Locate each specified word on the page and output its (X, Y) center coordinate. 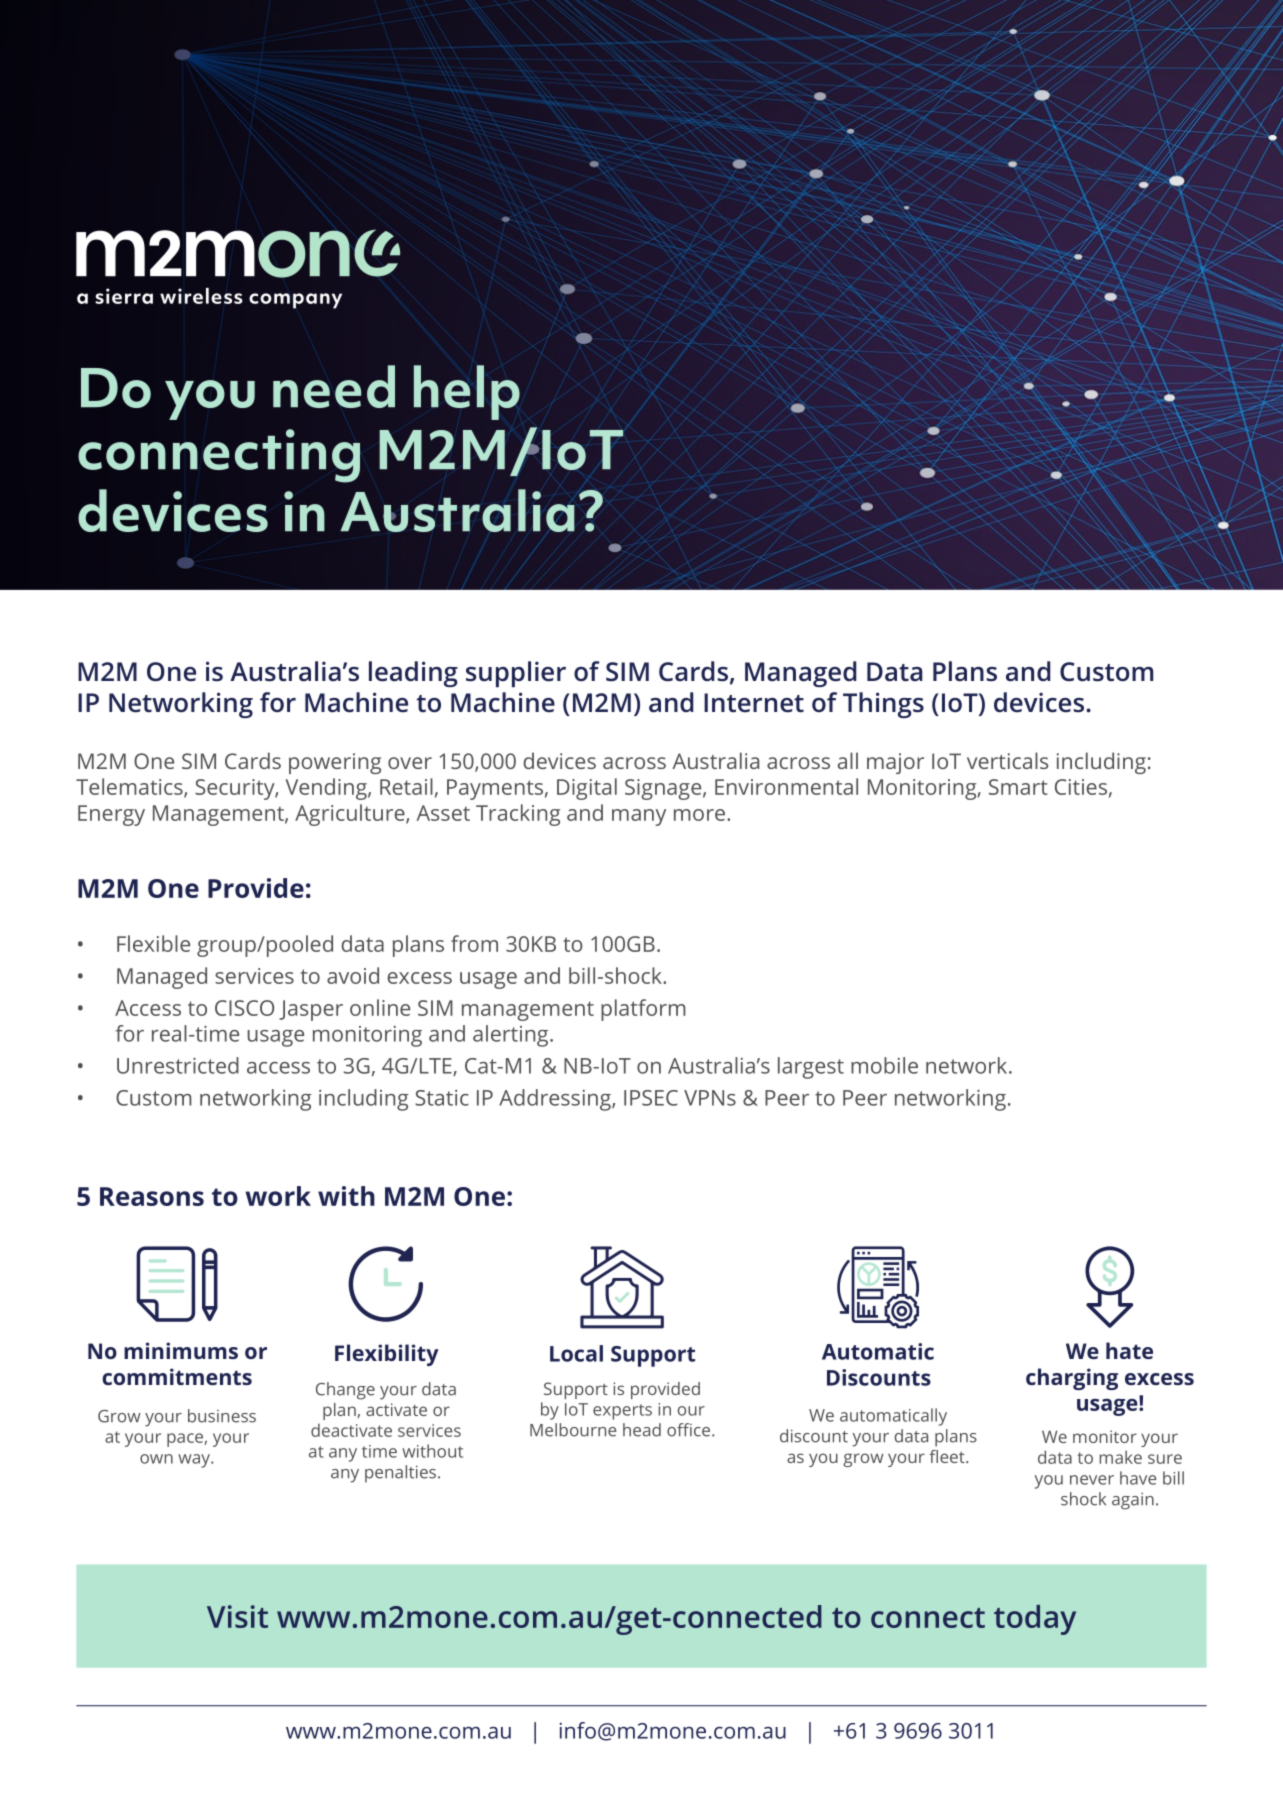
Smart (1018, 787)
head (642, 1430)
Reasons (152, 1196)
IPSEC (651, 1098)
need (334, 386)
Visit (237, 1616)
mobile (884, 1065)
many (639, 817)
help (467, 392)
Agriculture (351, 815)
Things (883, 705)
